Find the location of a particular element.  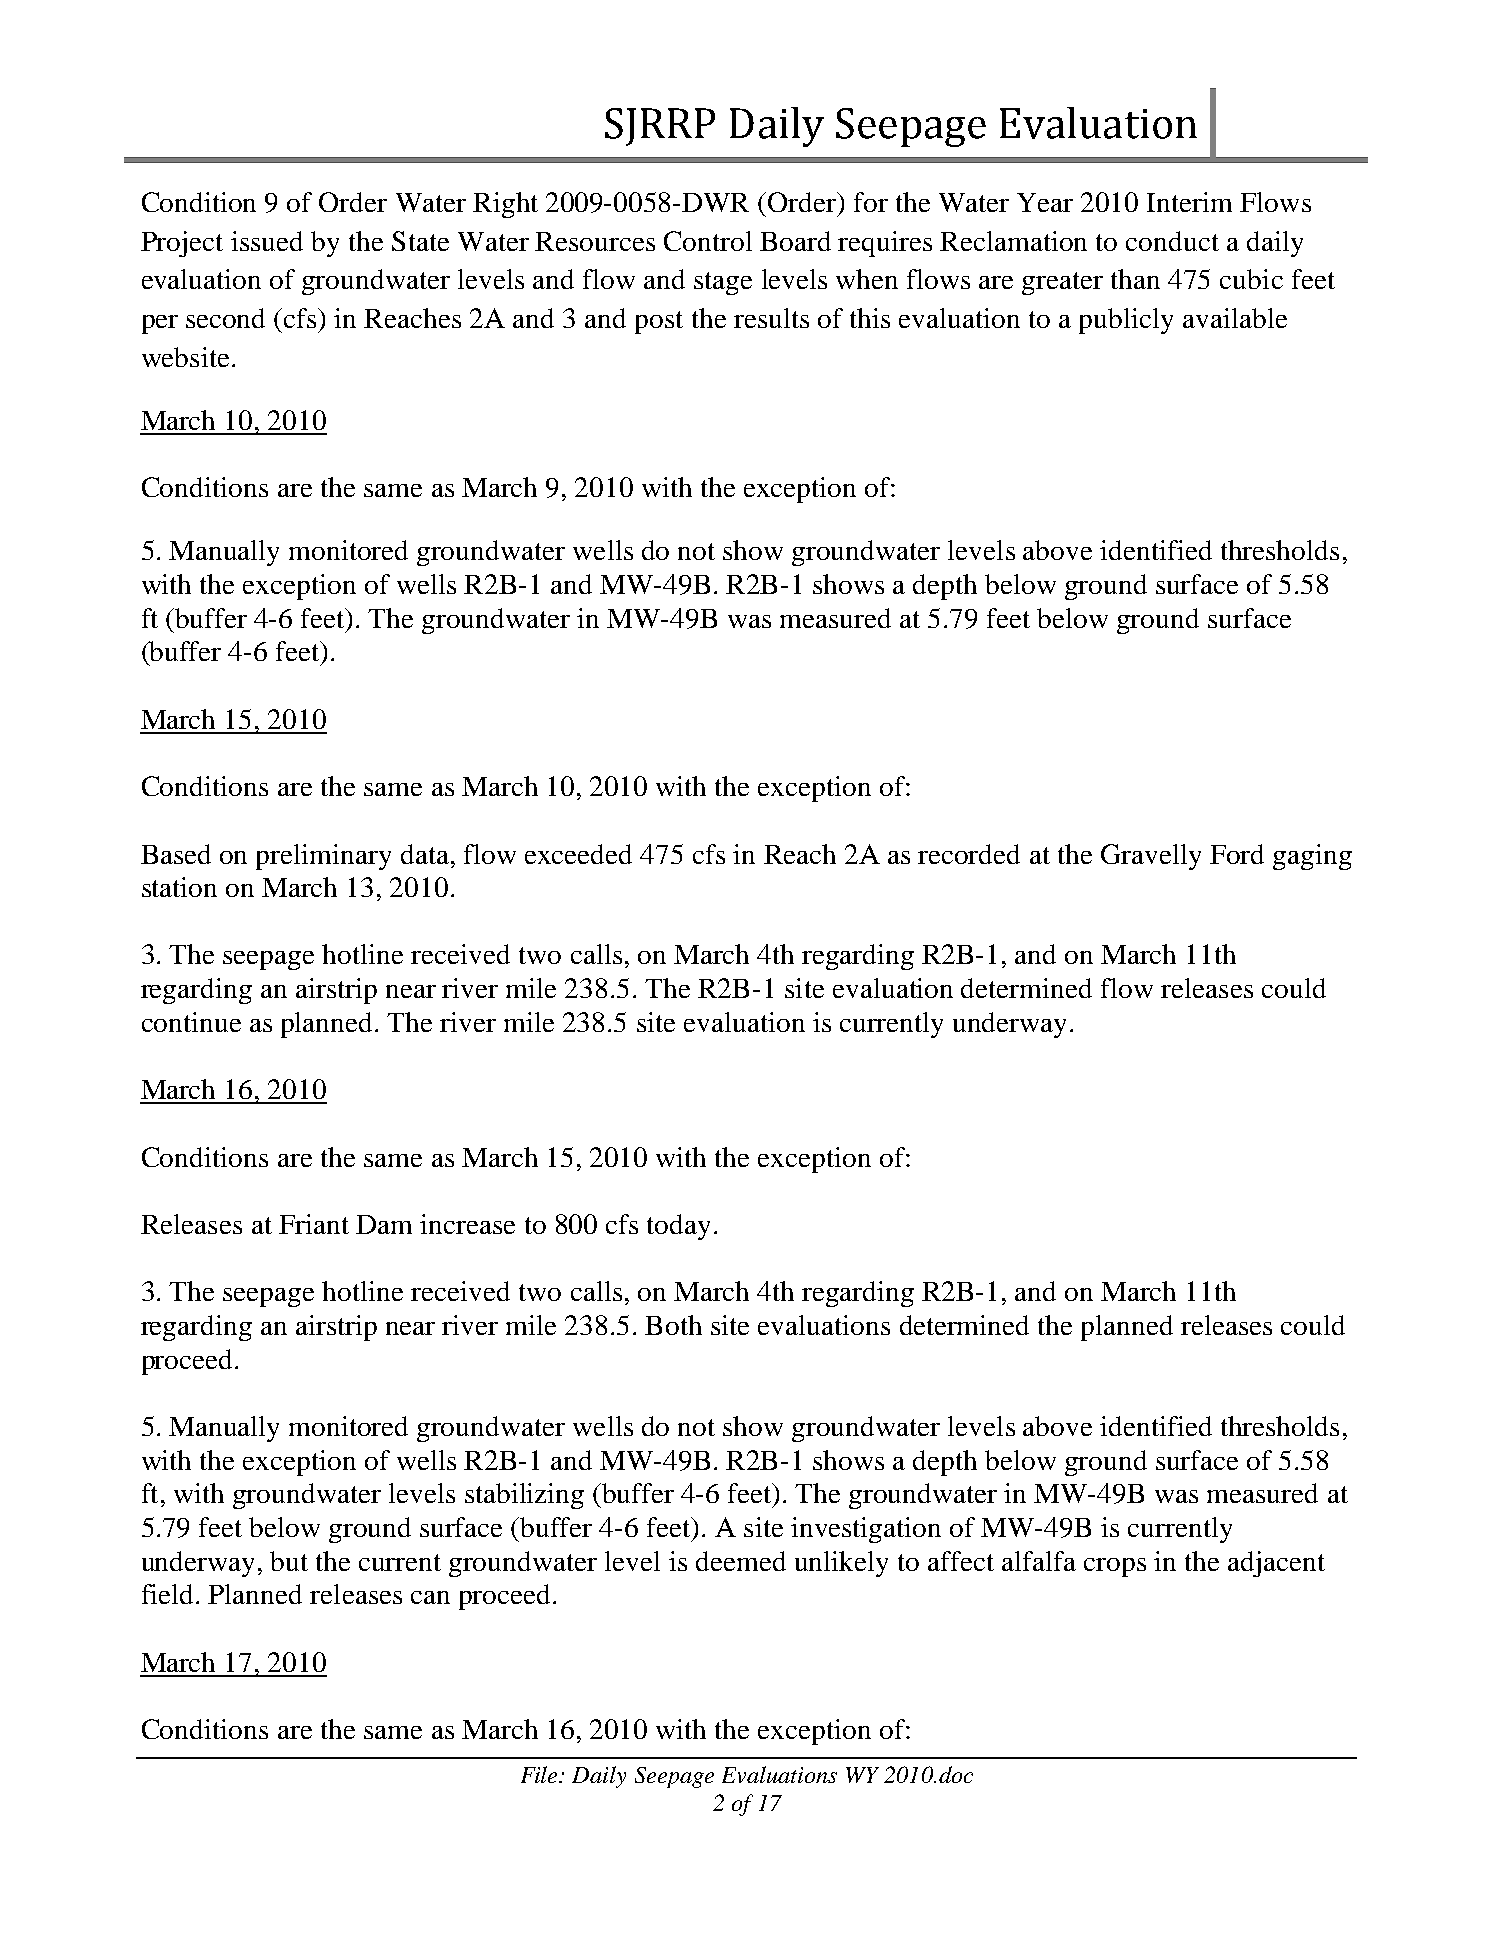

Gravelly is located at coordinates (1151, 857).
